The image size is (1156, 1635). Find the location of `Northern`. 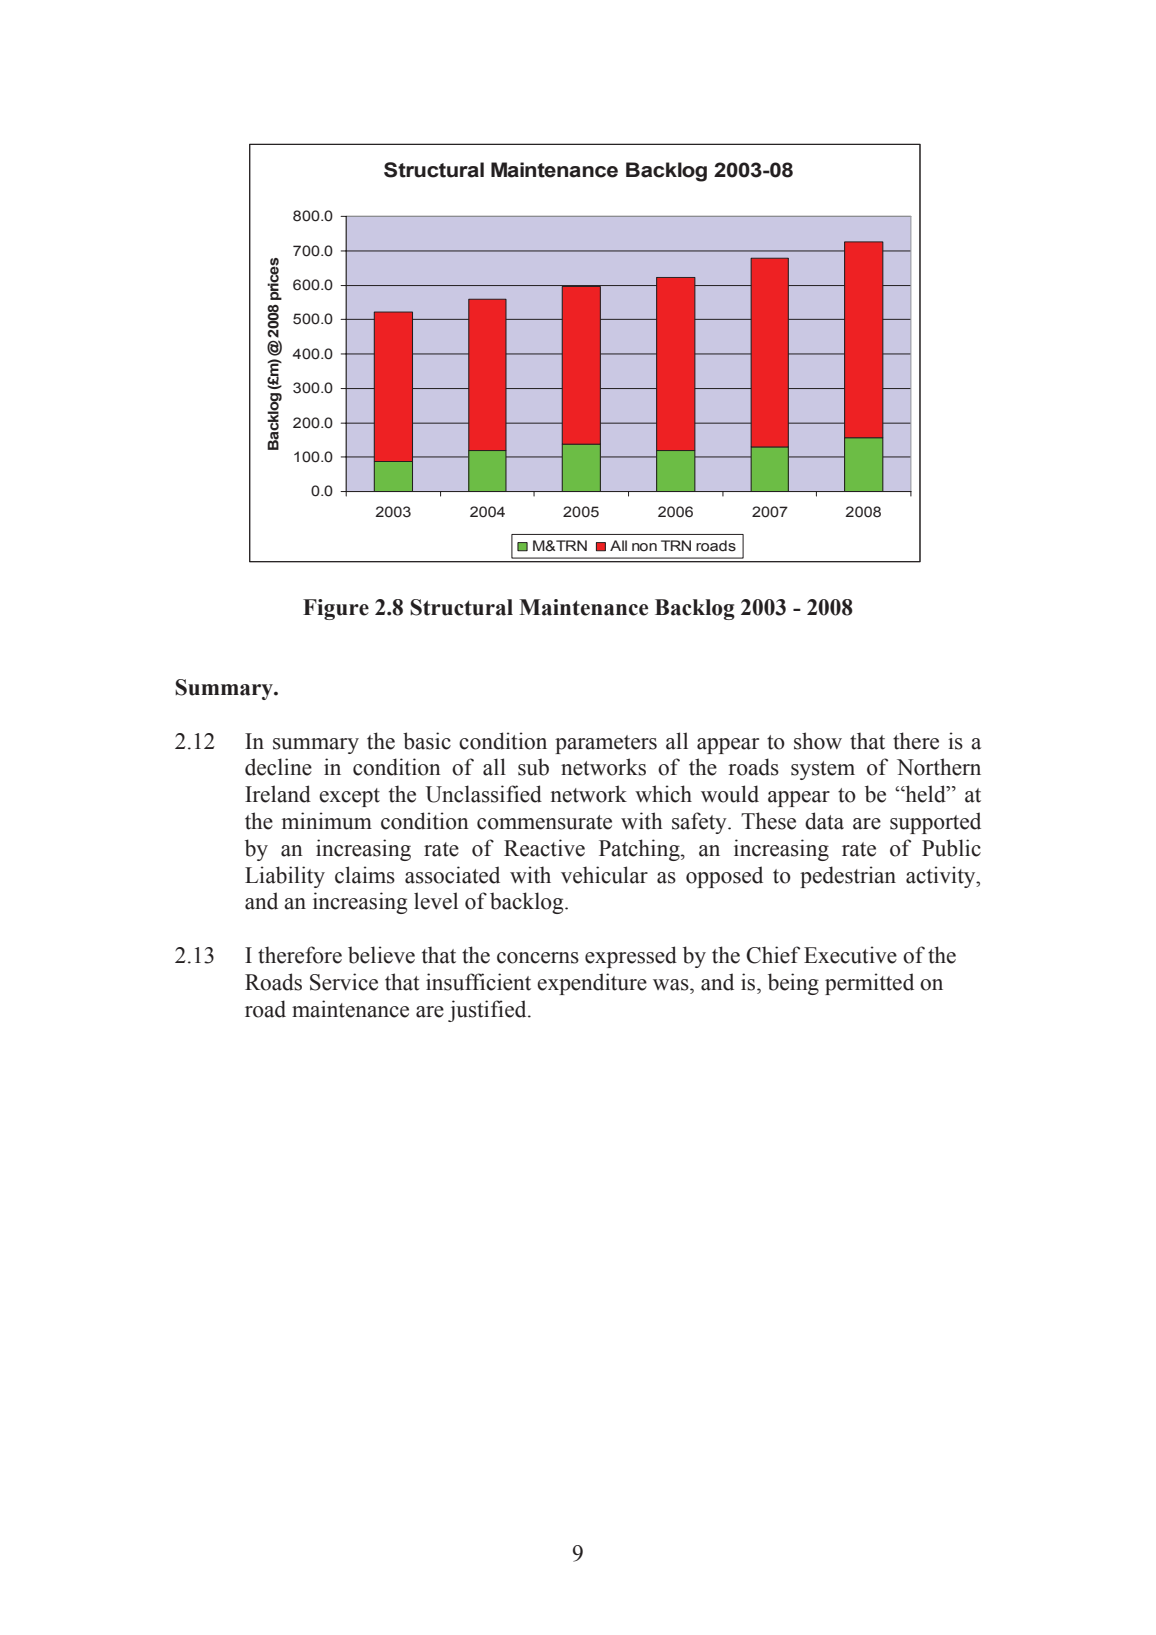

Northern is located at coordinates (939, 767).
